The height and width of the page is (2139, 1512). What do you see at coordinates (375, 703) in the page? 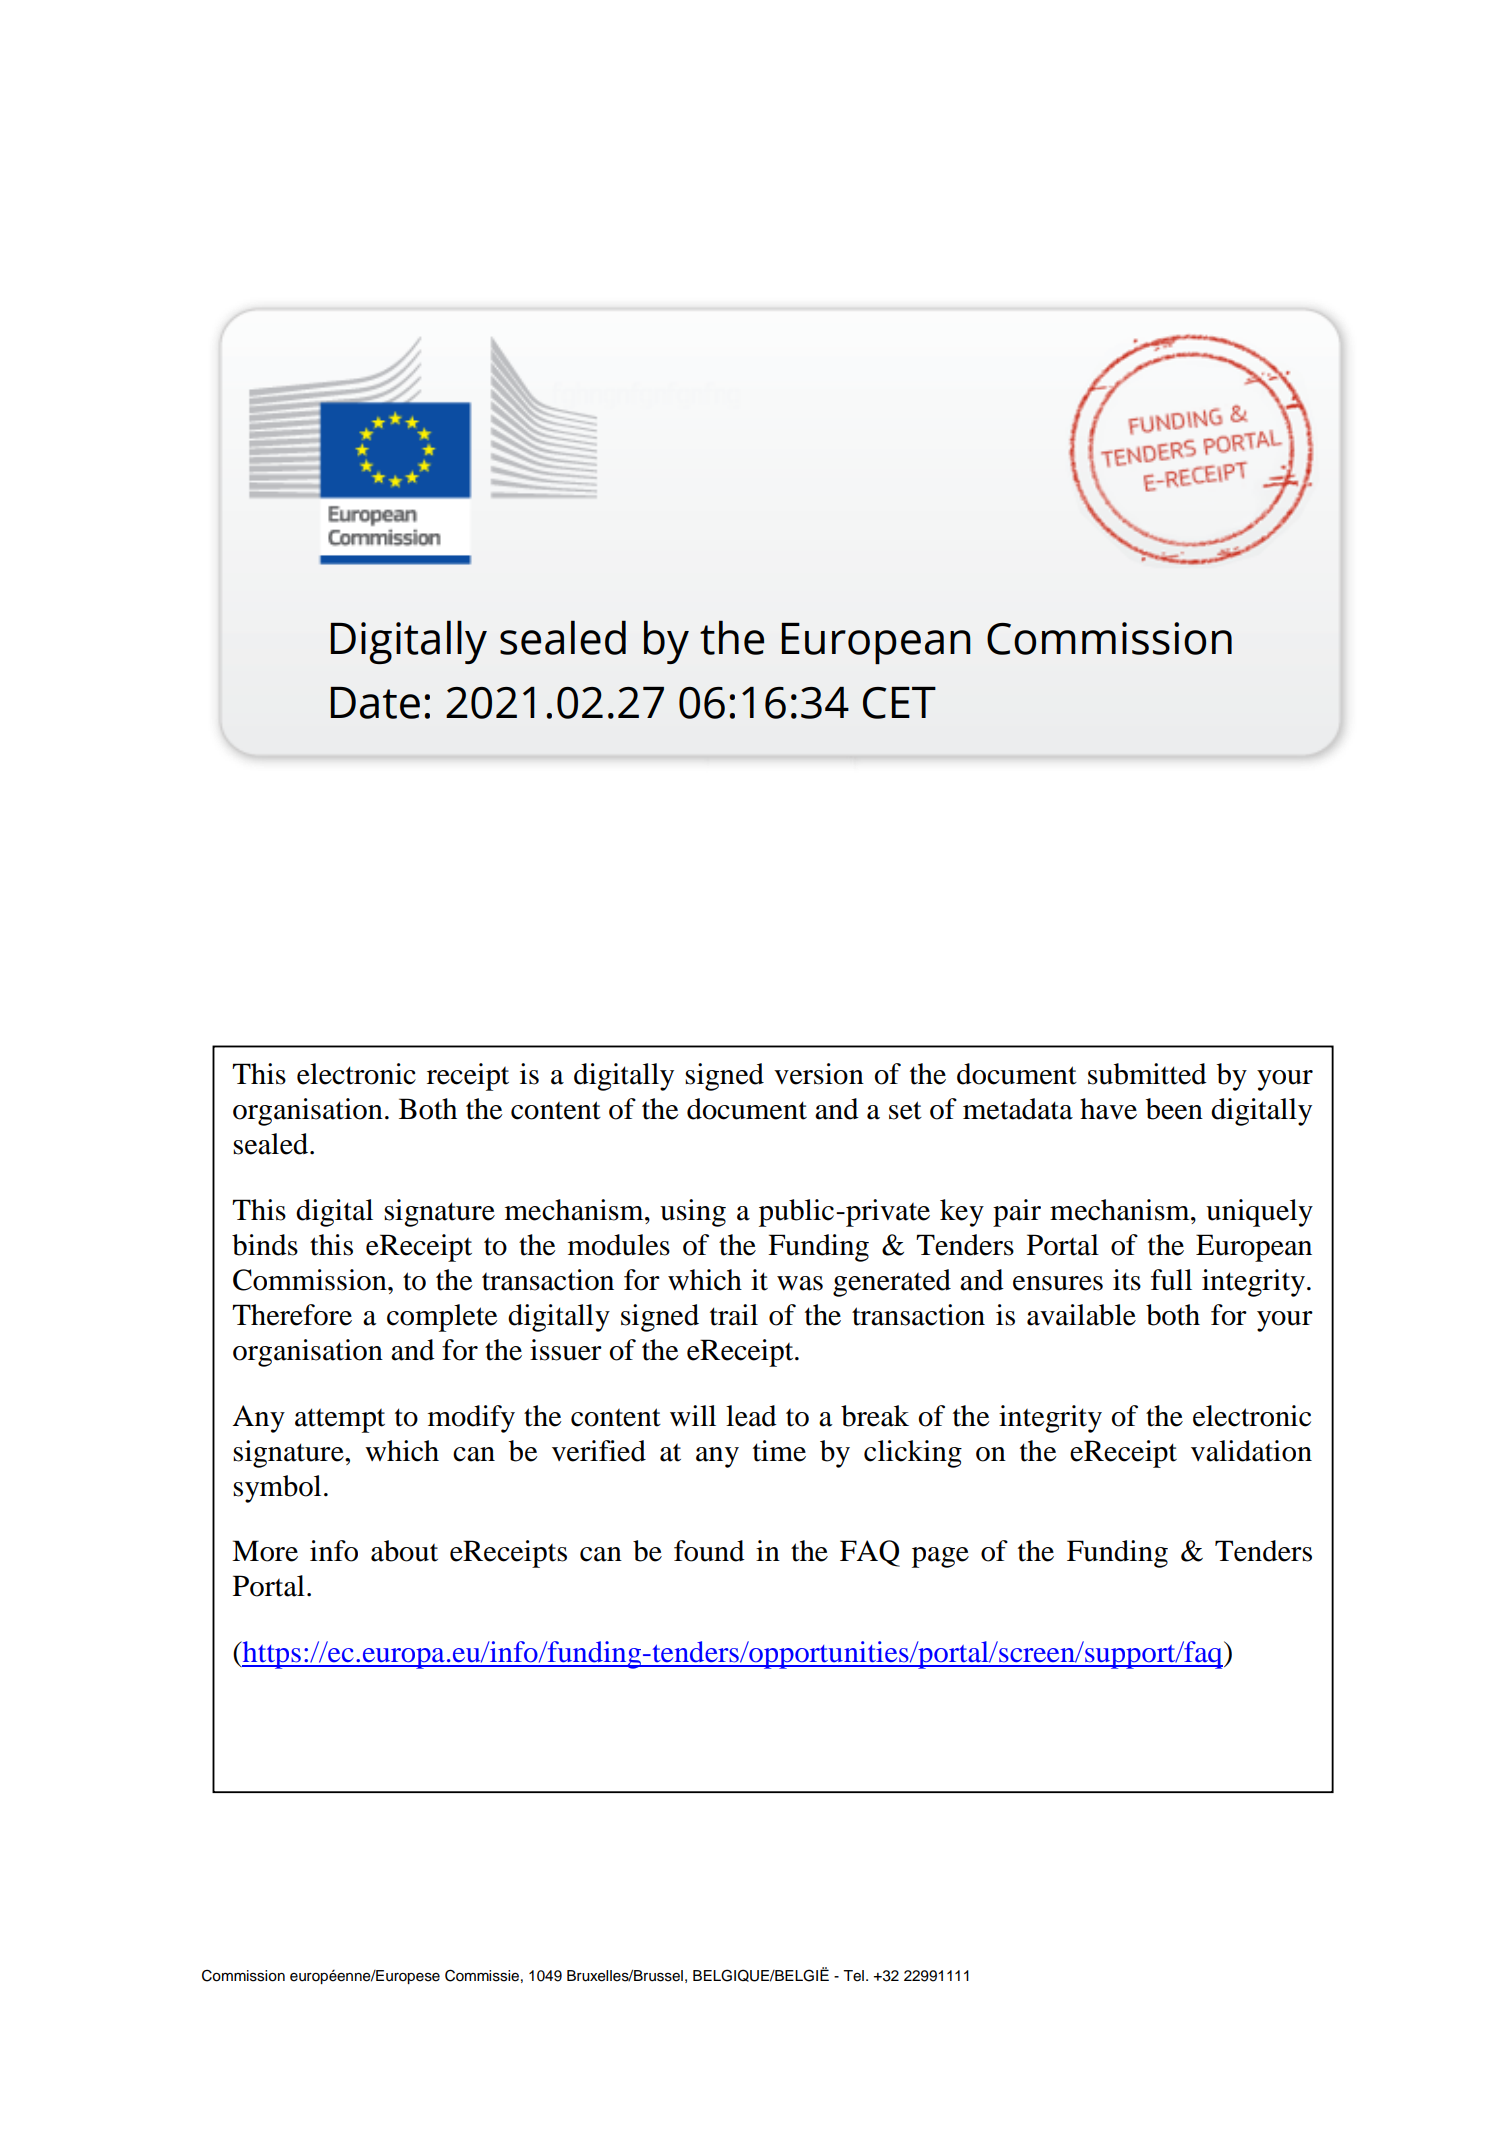
I see `Date` at bounding box center [375, 703].
